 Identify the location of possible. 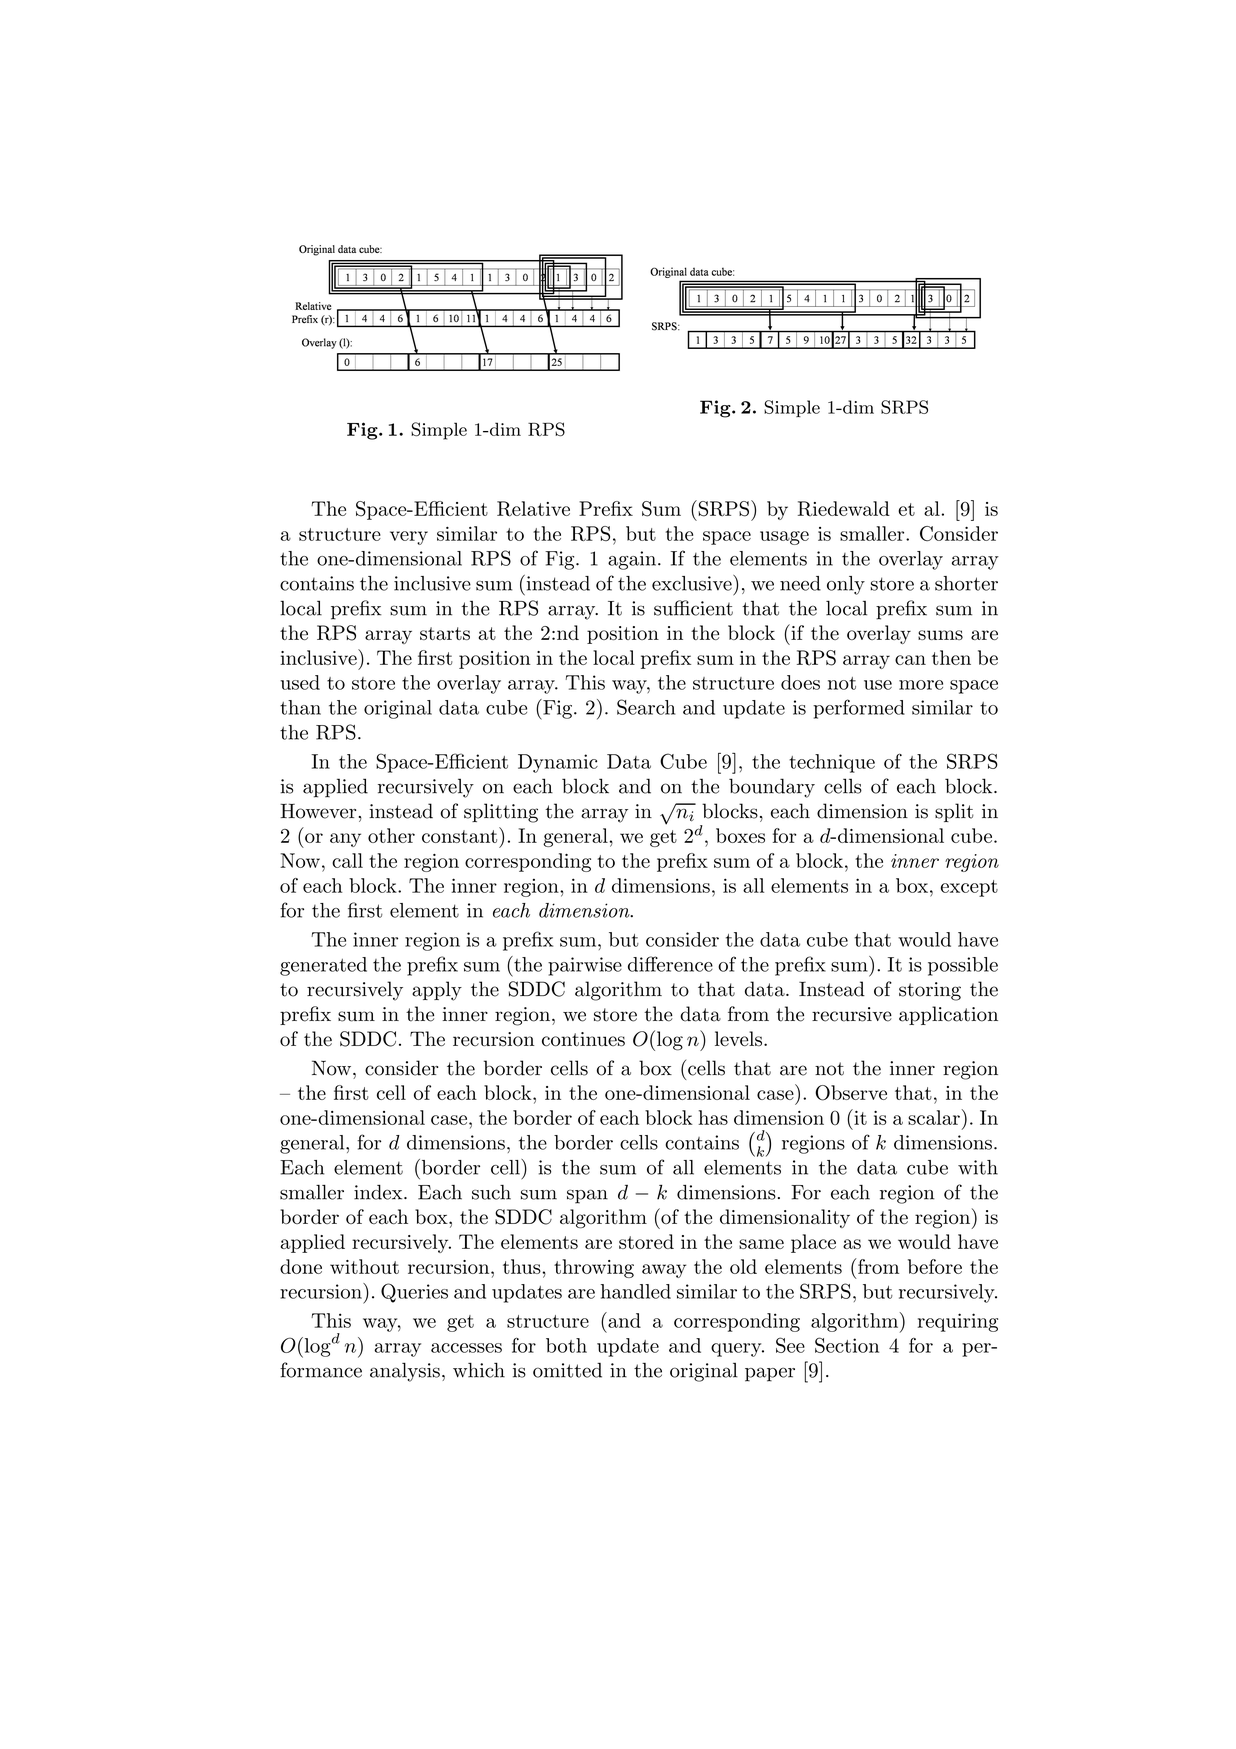
(963, 966).
